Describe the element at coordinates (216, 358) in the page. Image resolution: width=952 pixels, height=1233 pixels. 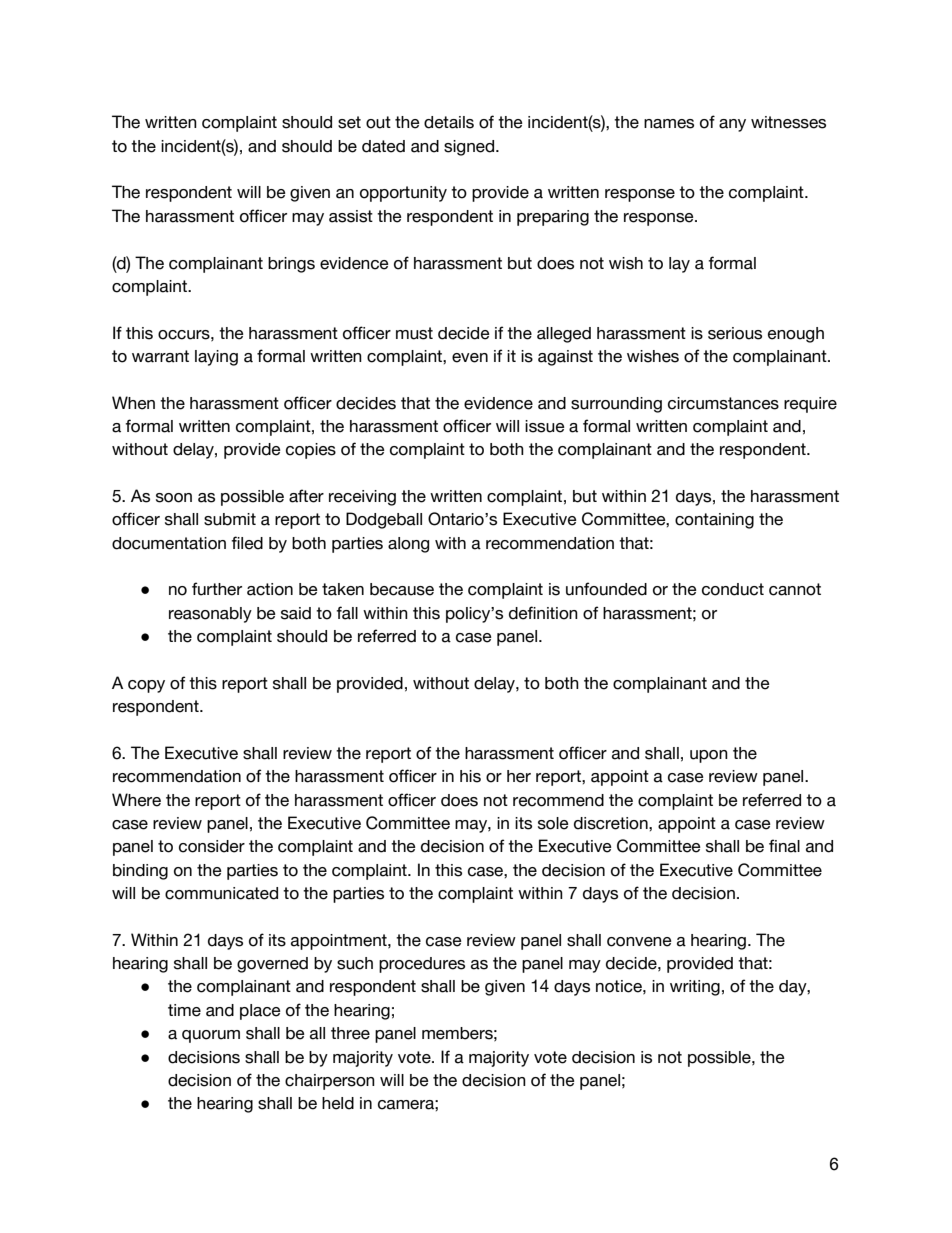
I see `laying` at that location.
